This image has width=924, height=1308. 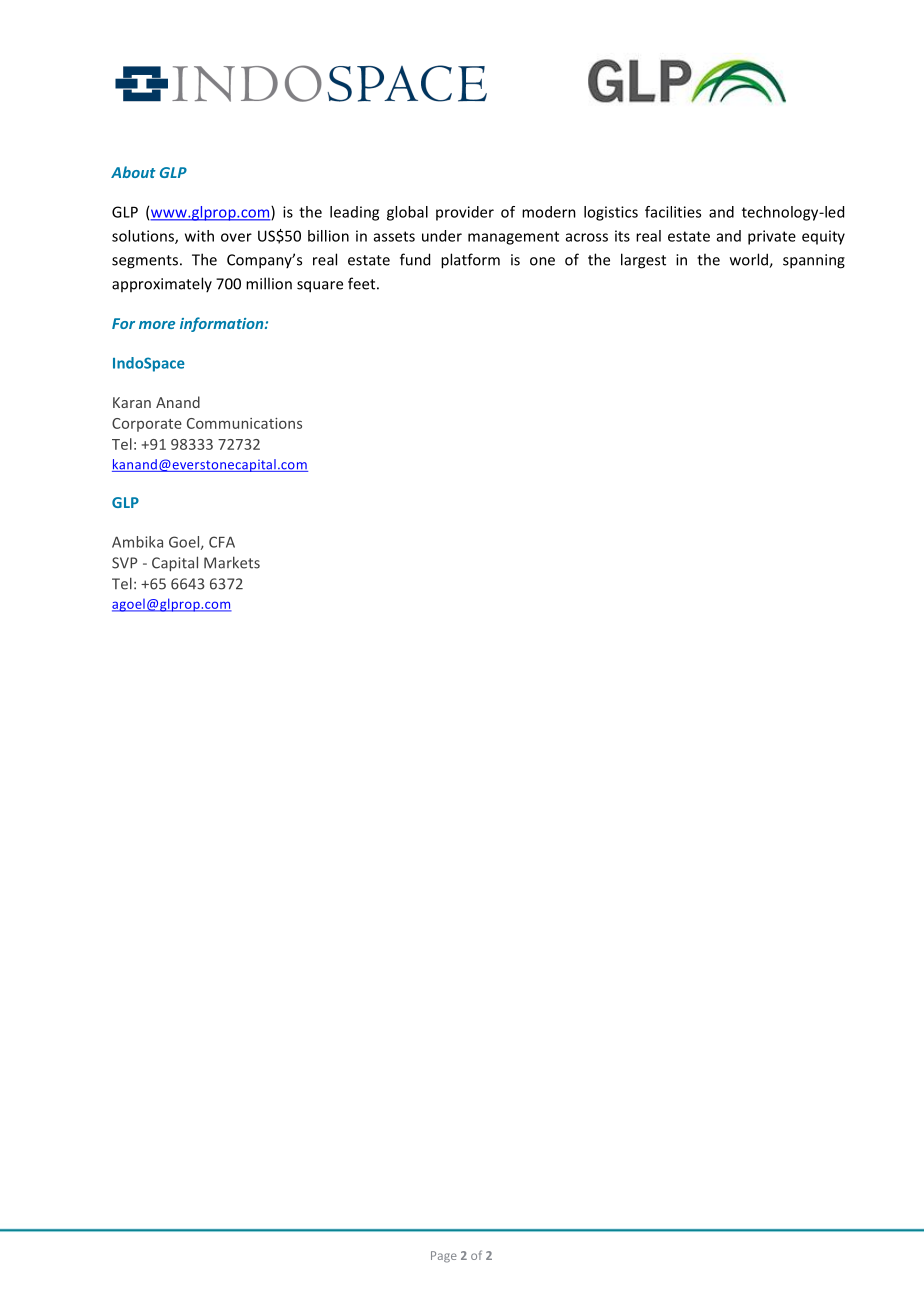 I want to click on with, so click(x=199, y=236).
